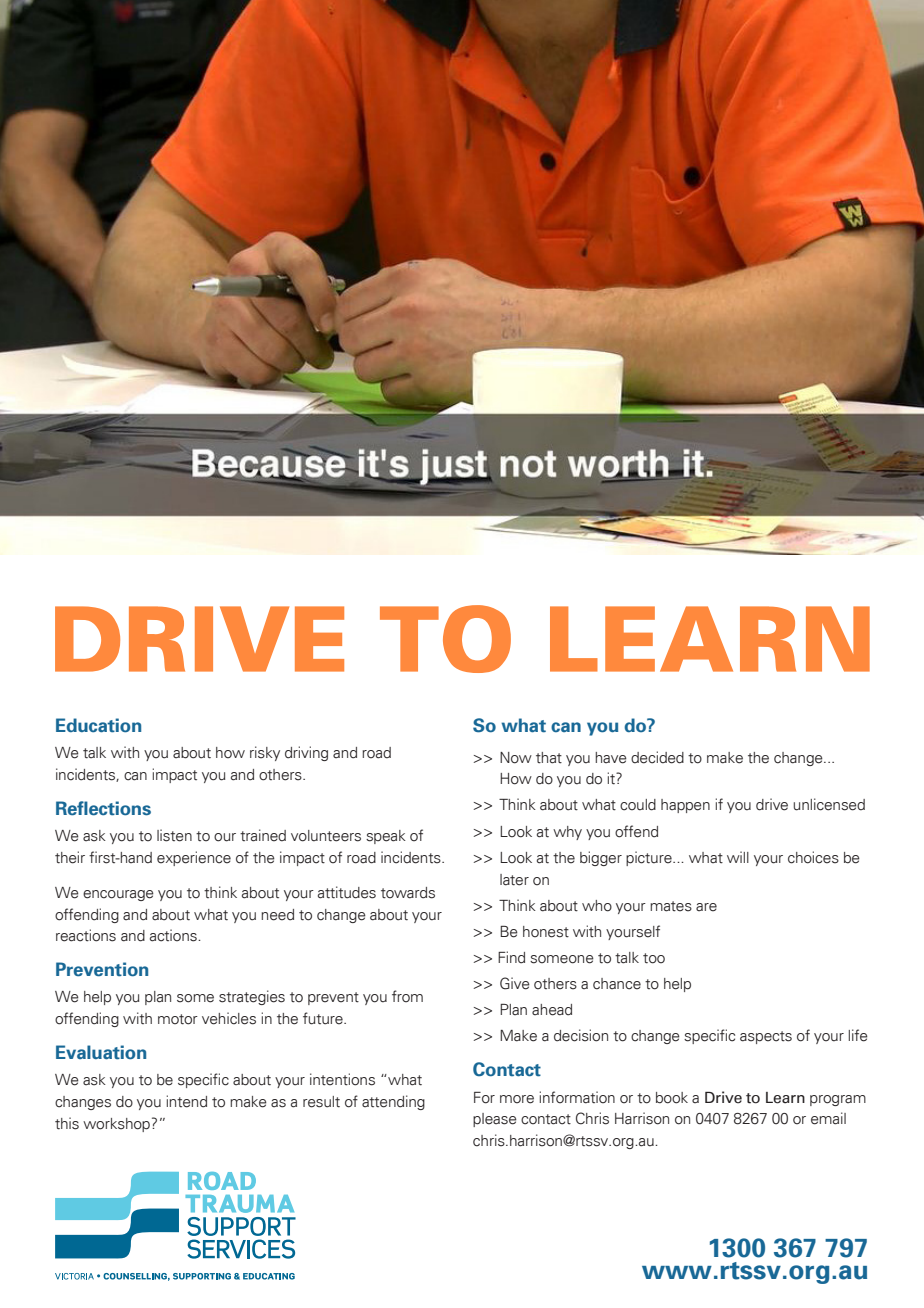 This document has height=1308, width=924. What do you see at coordinates (829, 804) in the document?
I see `unlicensed` at bounding box center [829, 804].
